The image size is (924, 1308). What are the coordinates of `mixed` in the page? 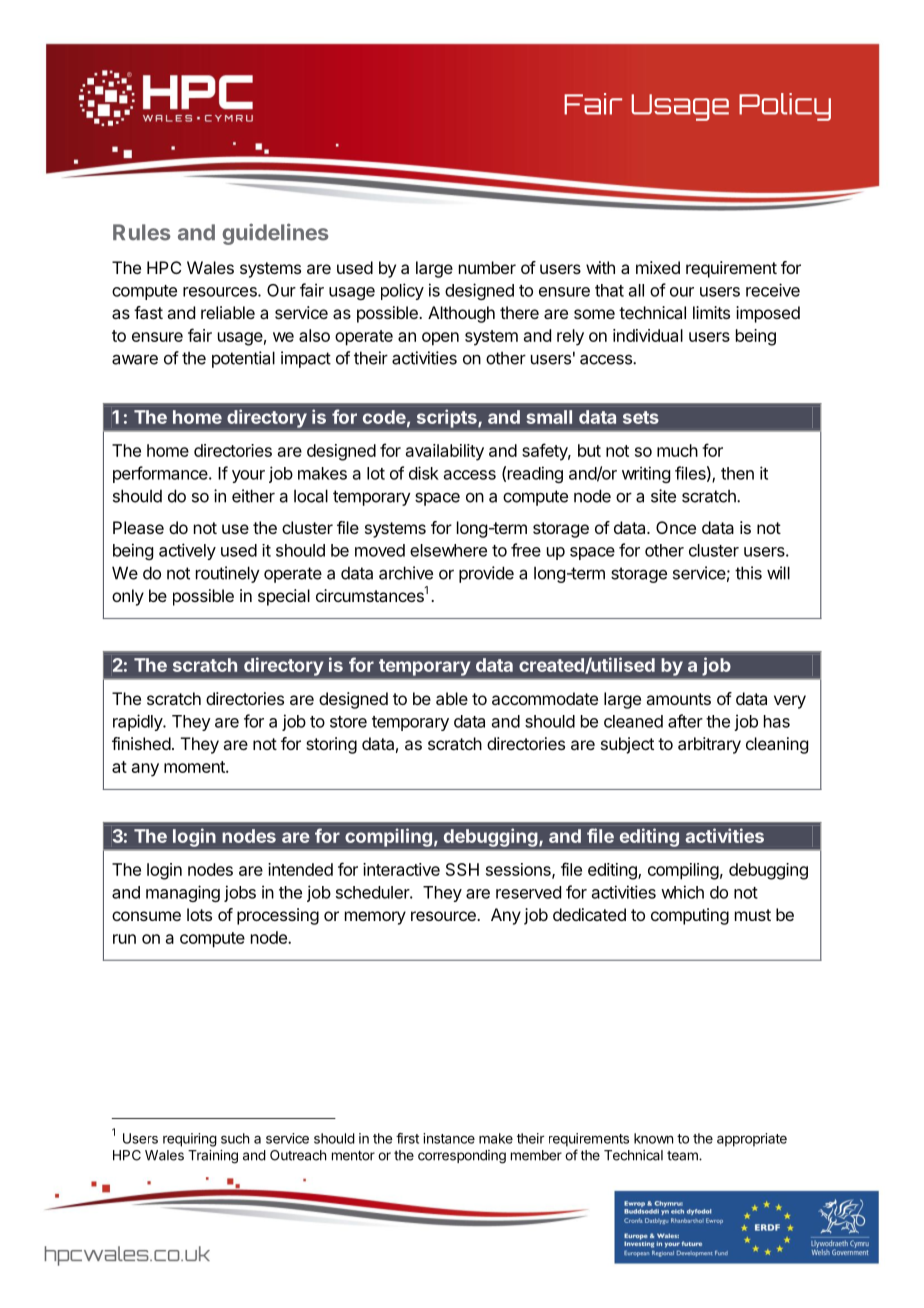 It's located at (658, 267).
